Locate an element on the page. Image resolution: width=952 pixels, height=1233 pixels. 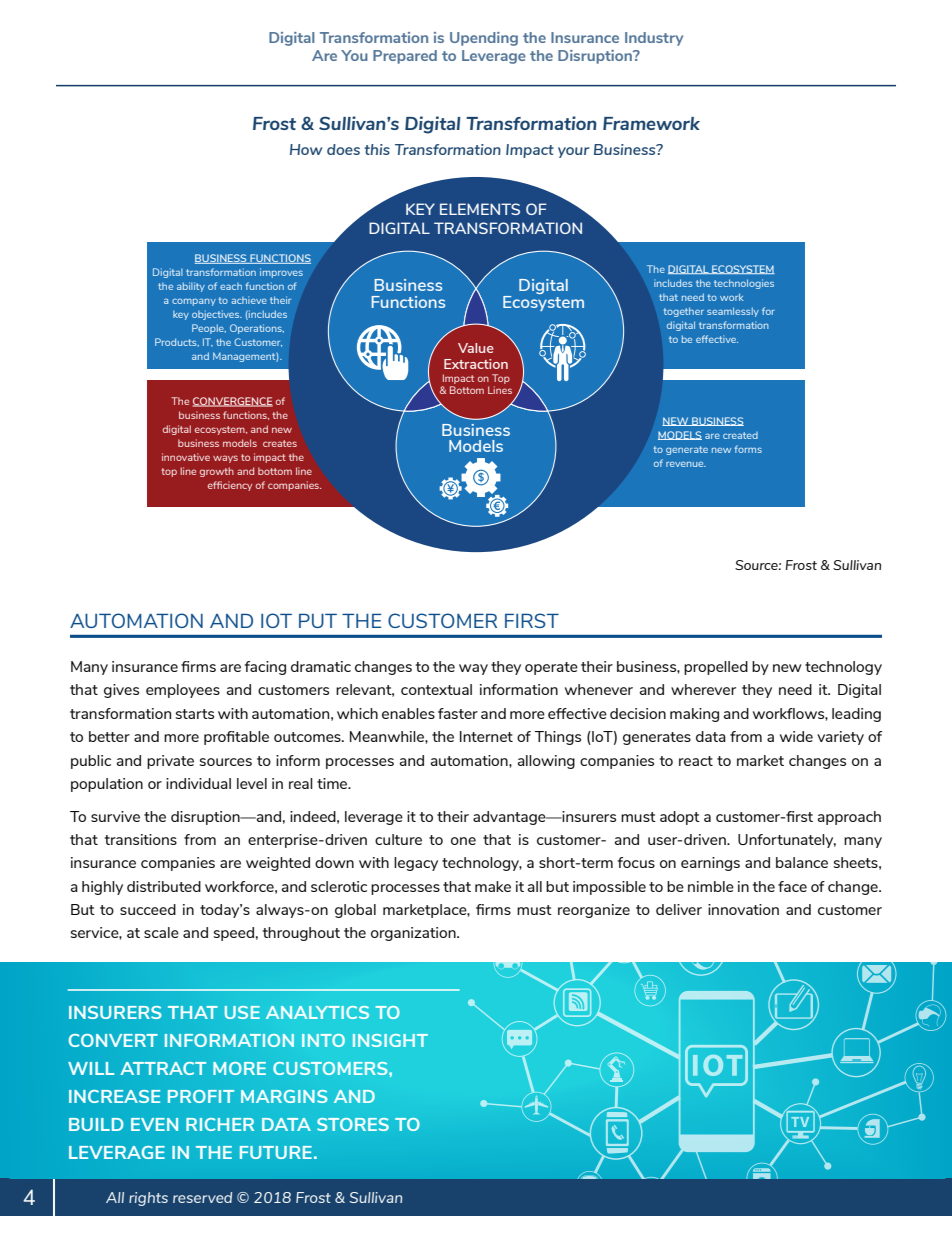
employees is located at coordinates (183, 691).
